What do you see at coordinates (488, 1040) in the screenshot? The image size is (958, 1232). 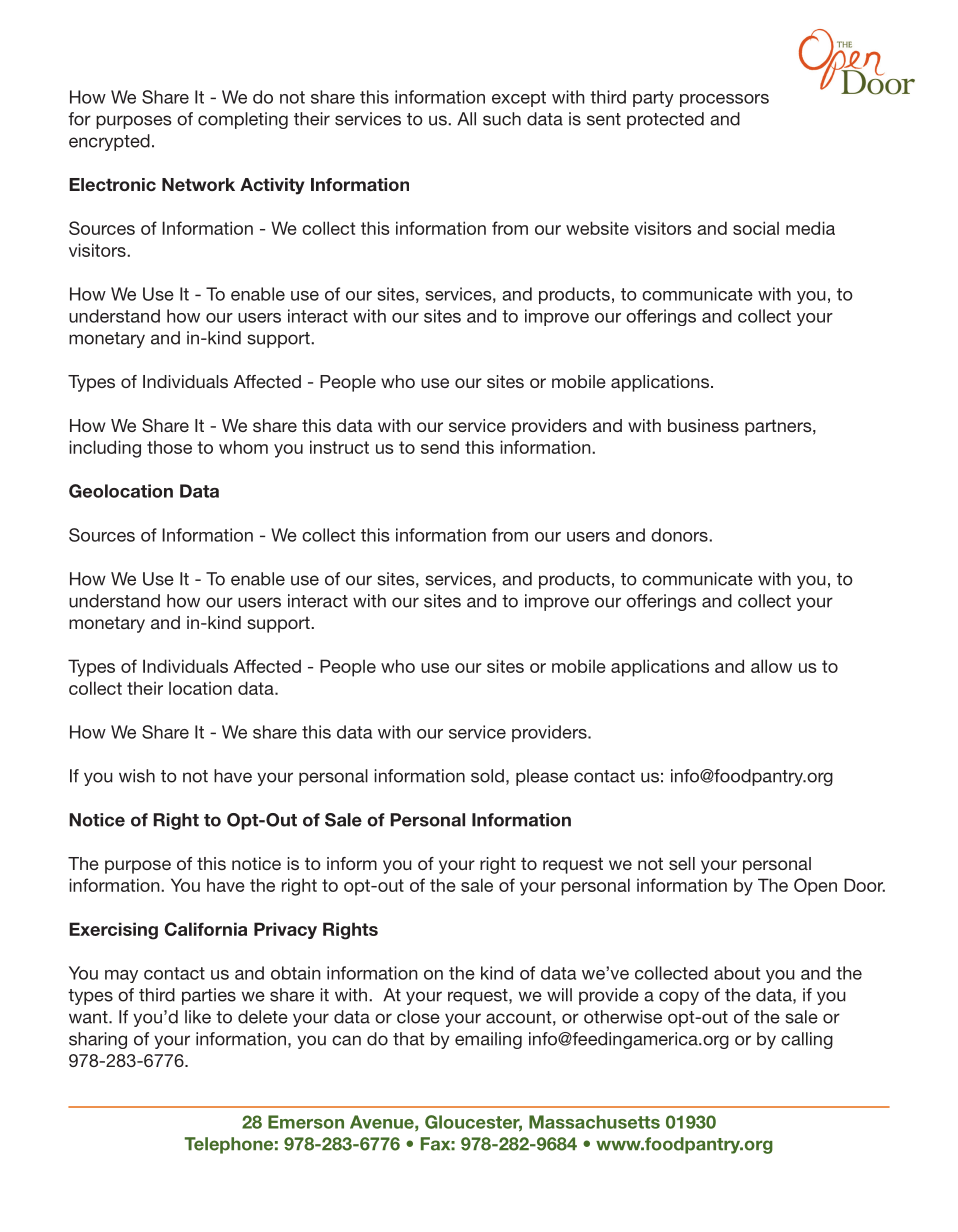 I see `emailing` at bounding box center [488, 1040].
